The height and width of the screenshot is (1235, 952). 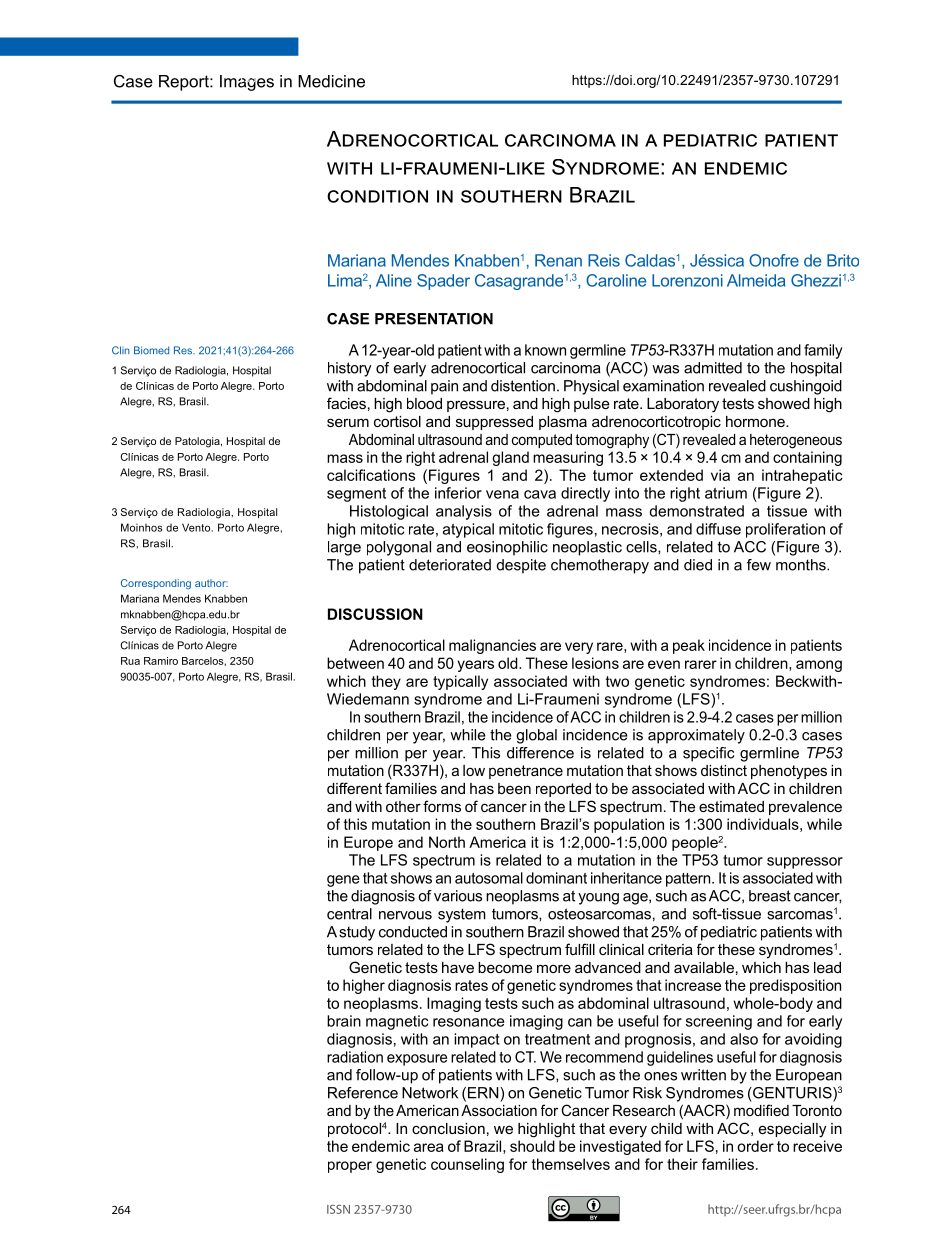 I want to click on order, so click(x=755, y=1146).
